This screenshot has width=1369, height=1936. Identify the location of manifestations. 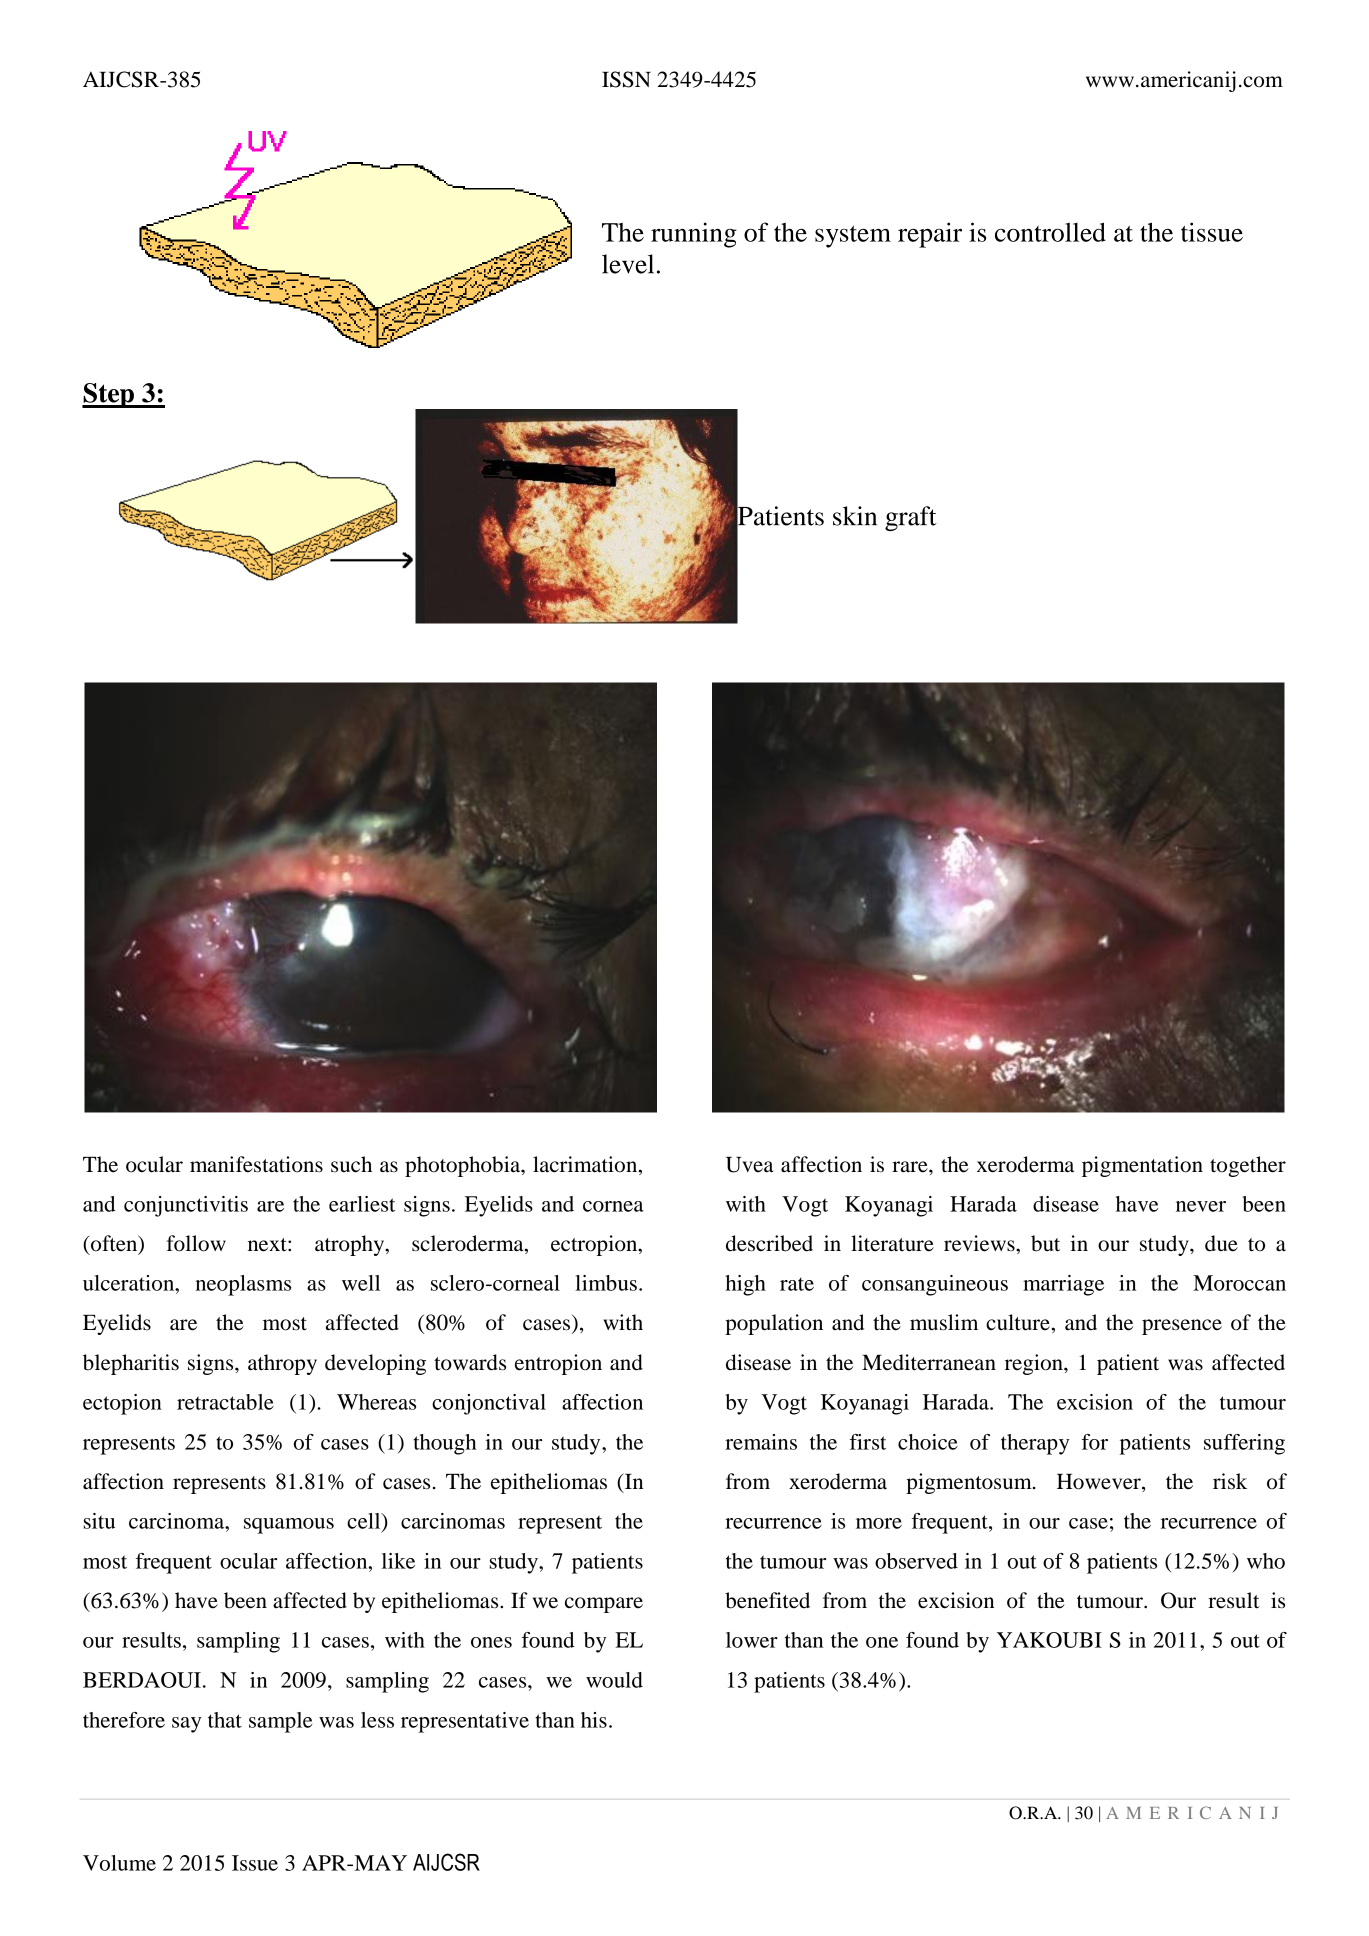
(256, 1164).
